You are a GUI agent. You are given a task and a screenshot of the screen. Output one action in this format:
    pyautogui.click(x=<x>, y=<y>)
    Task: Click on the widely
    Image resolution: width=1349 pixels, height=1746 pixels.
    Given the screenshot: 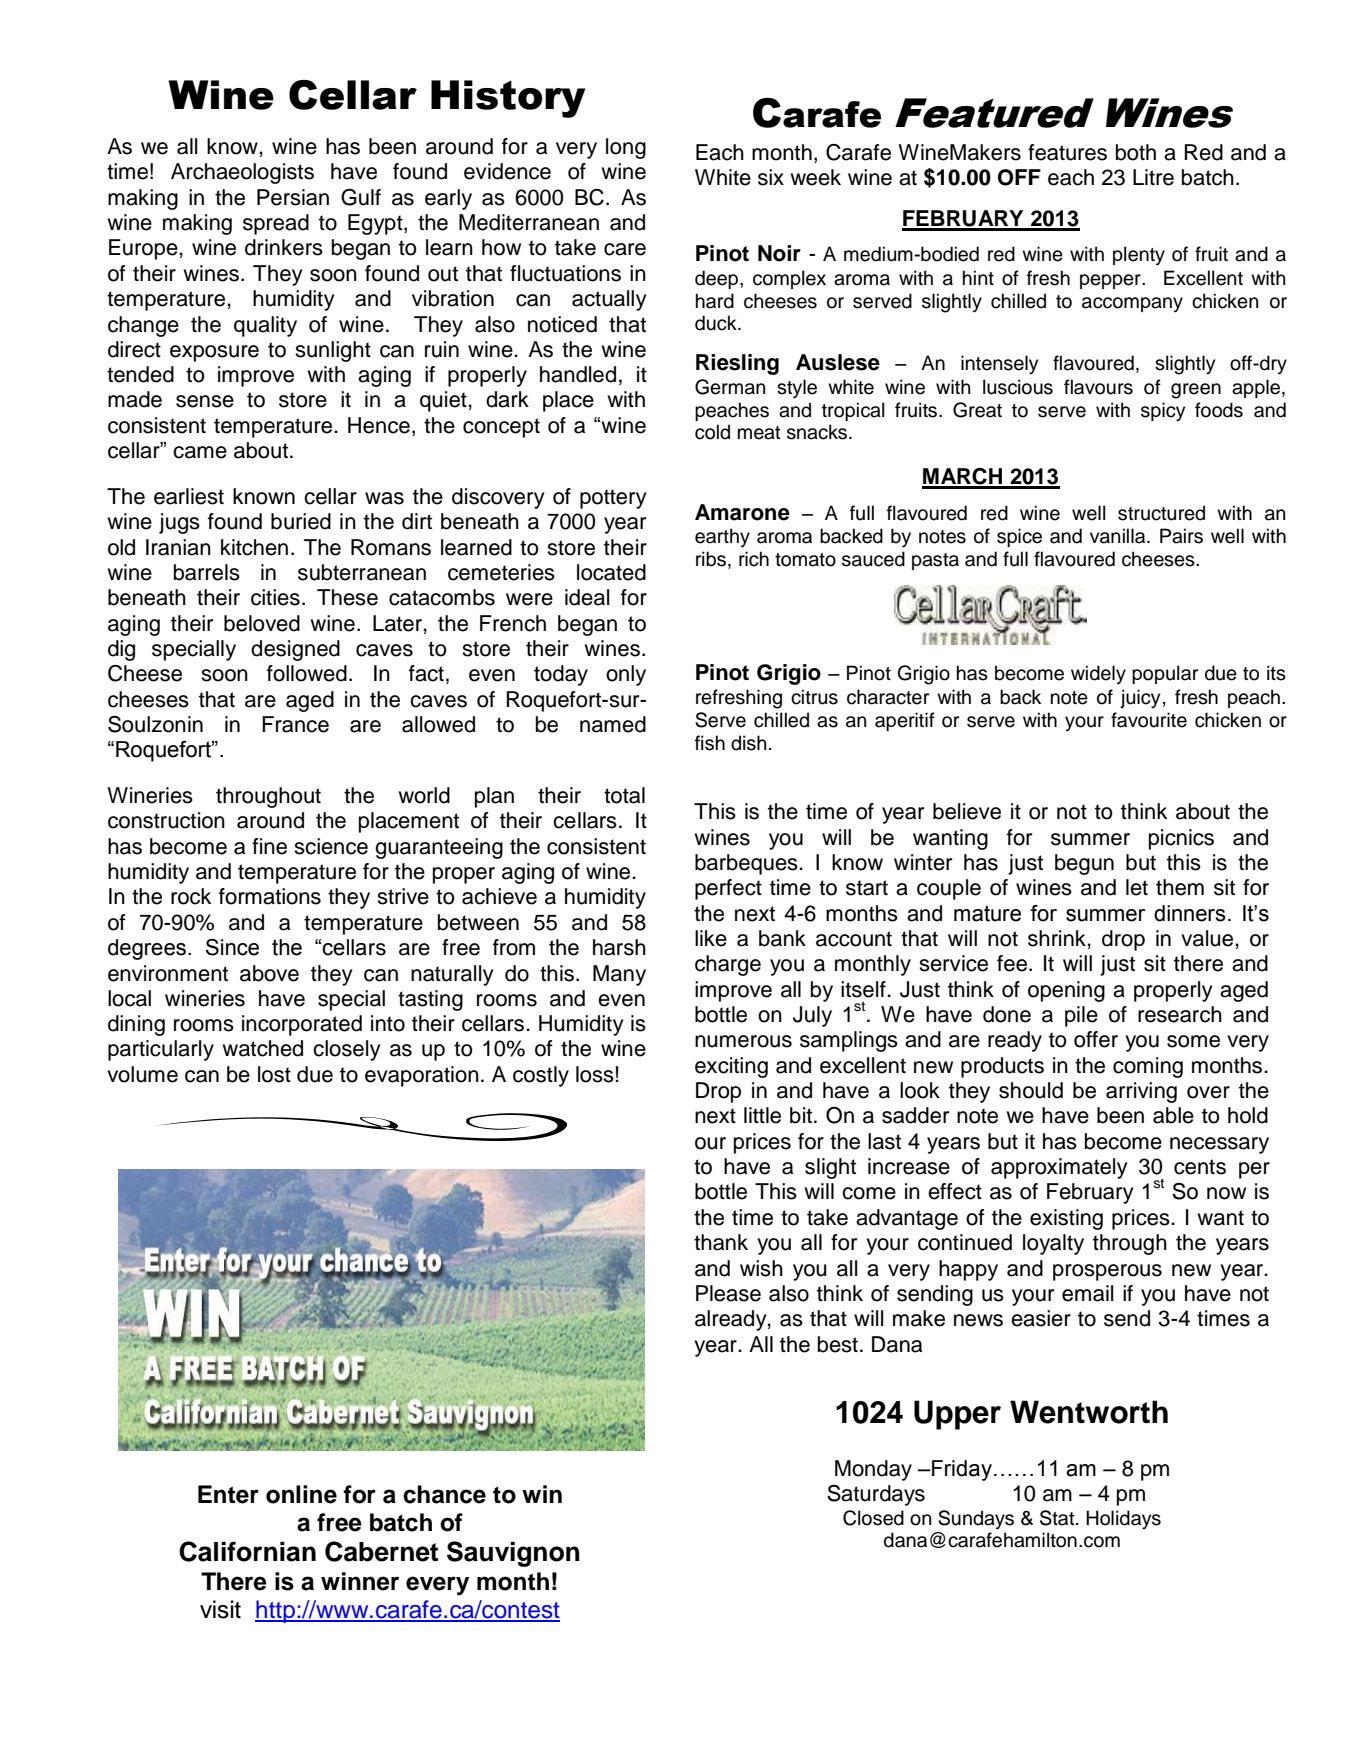 What is the action you would take?
    pyautogui.click(x=1098, y=674)
